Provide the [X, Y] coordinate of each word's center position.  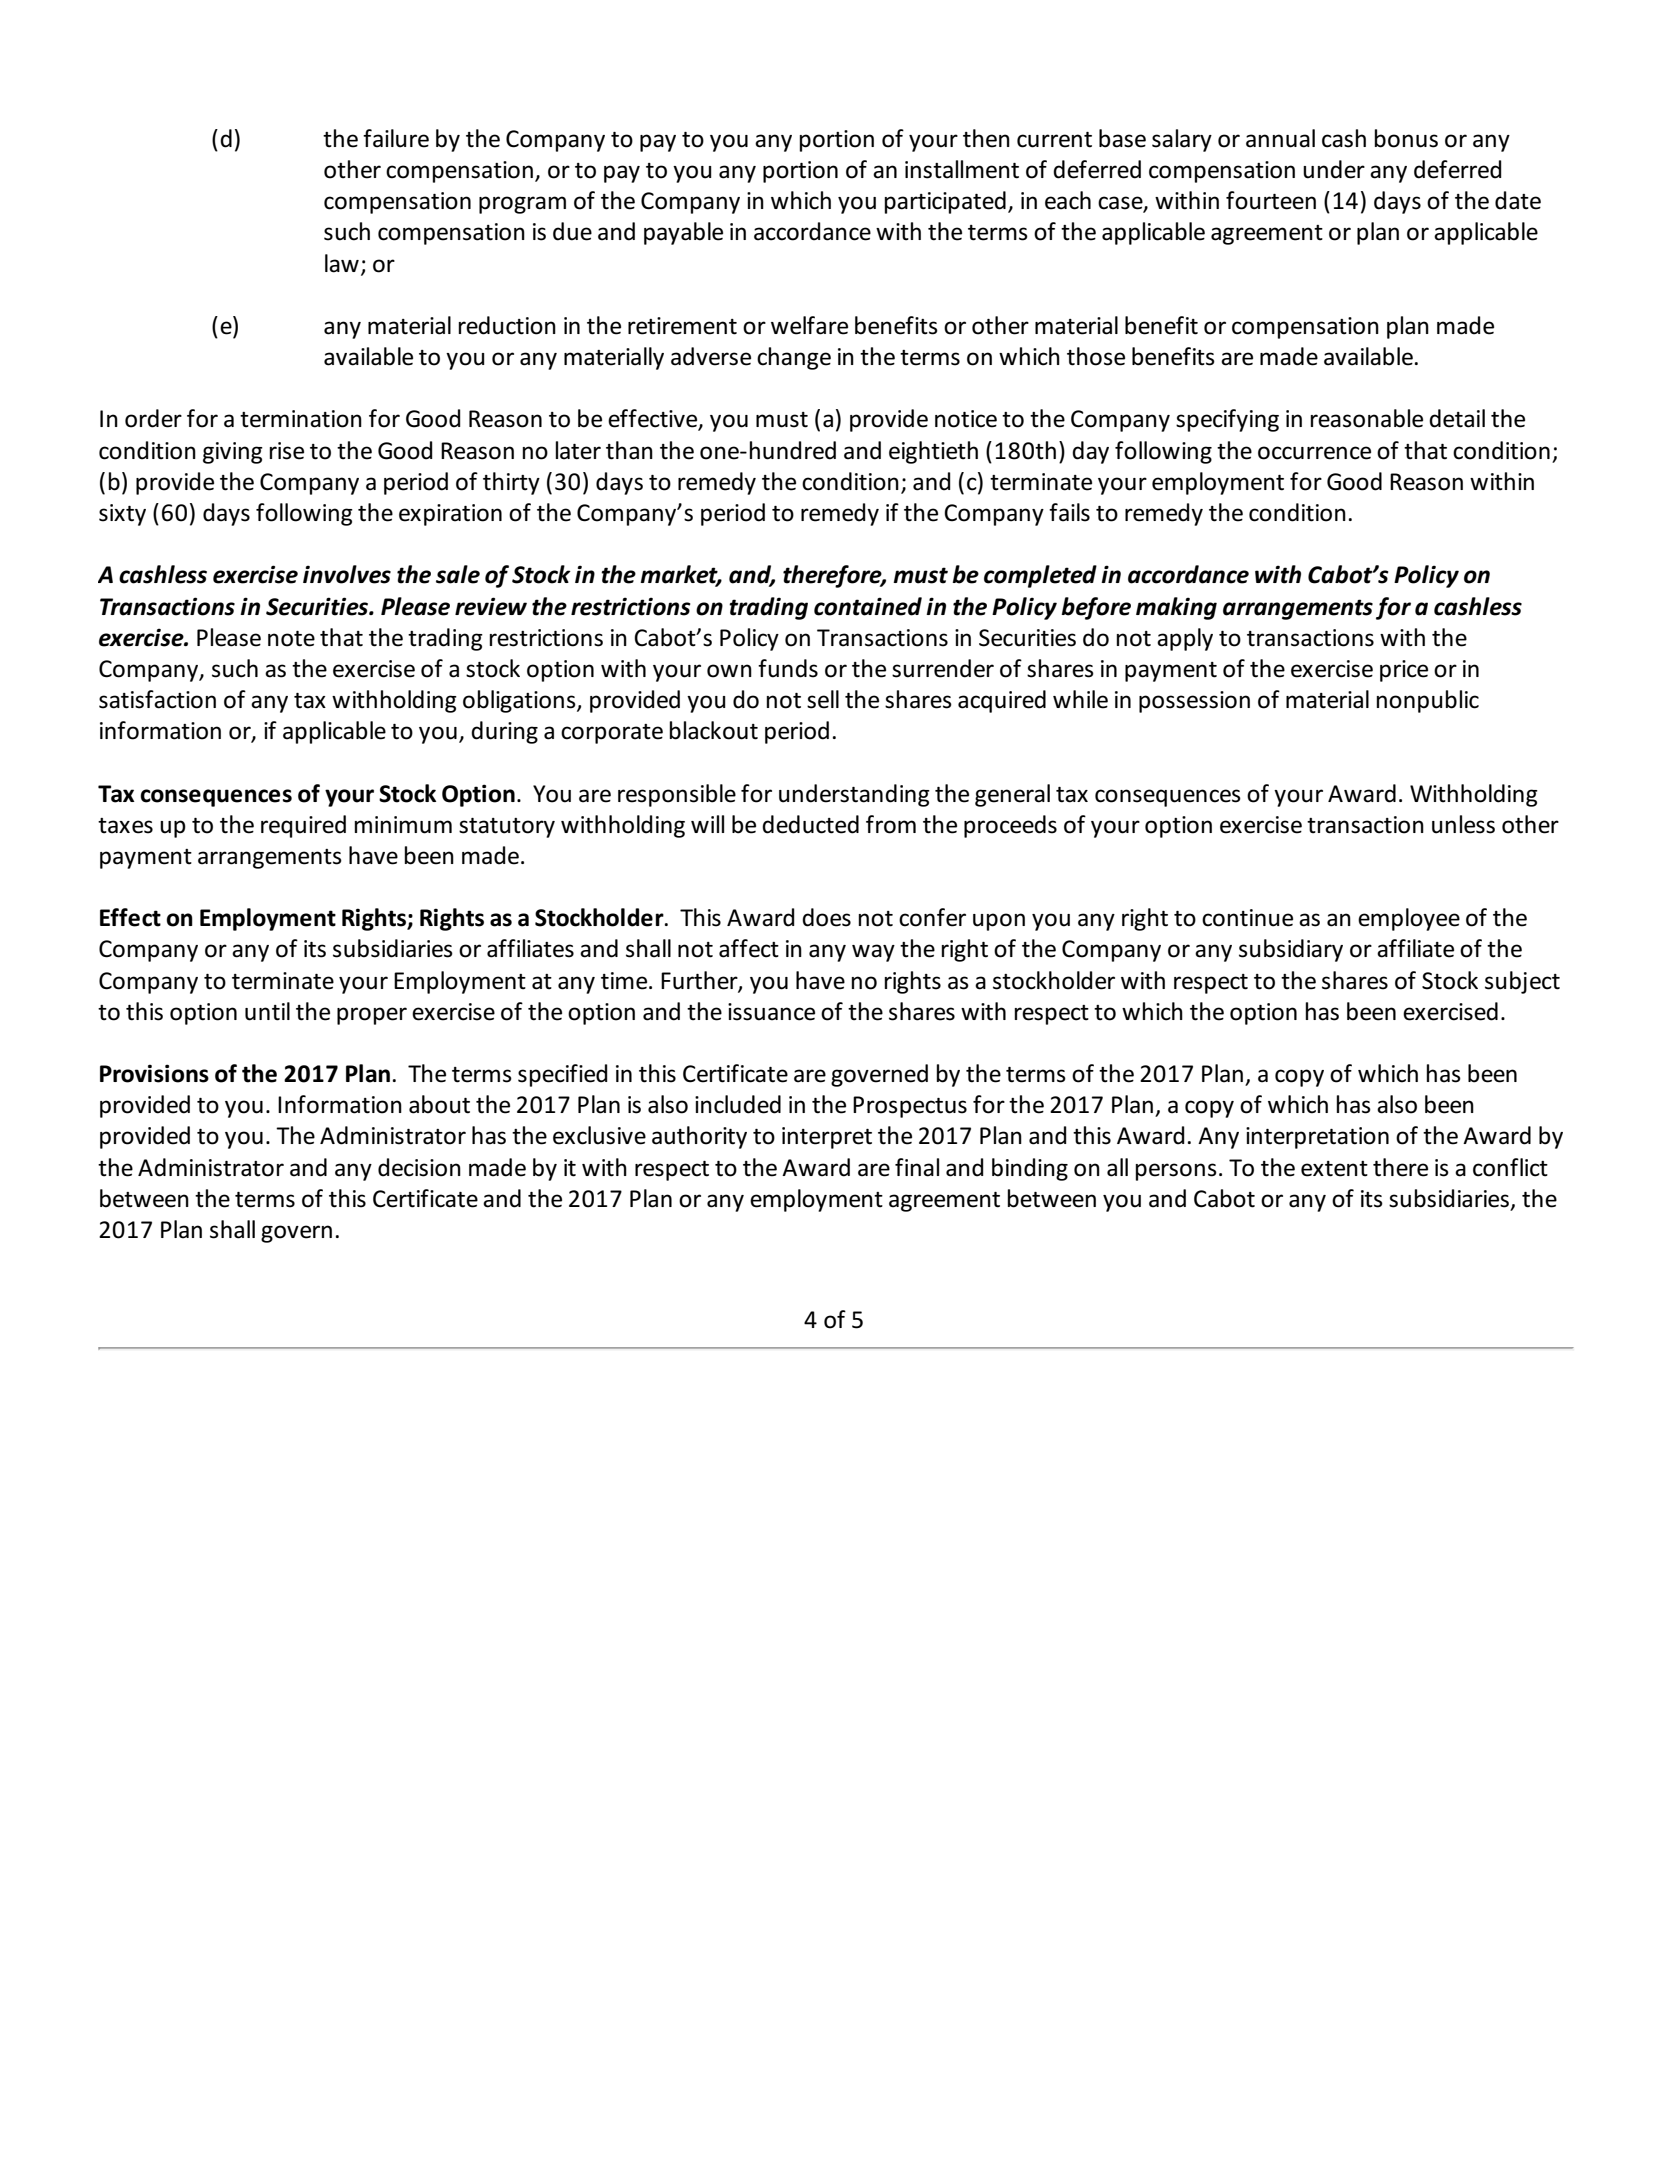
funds [788, 668]
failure [396, 138]
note [291, 639]
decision [419, 1167]
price [1404, 671]
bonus [1406, 138]
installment [962, 169]
